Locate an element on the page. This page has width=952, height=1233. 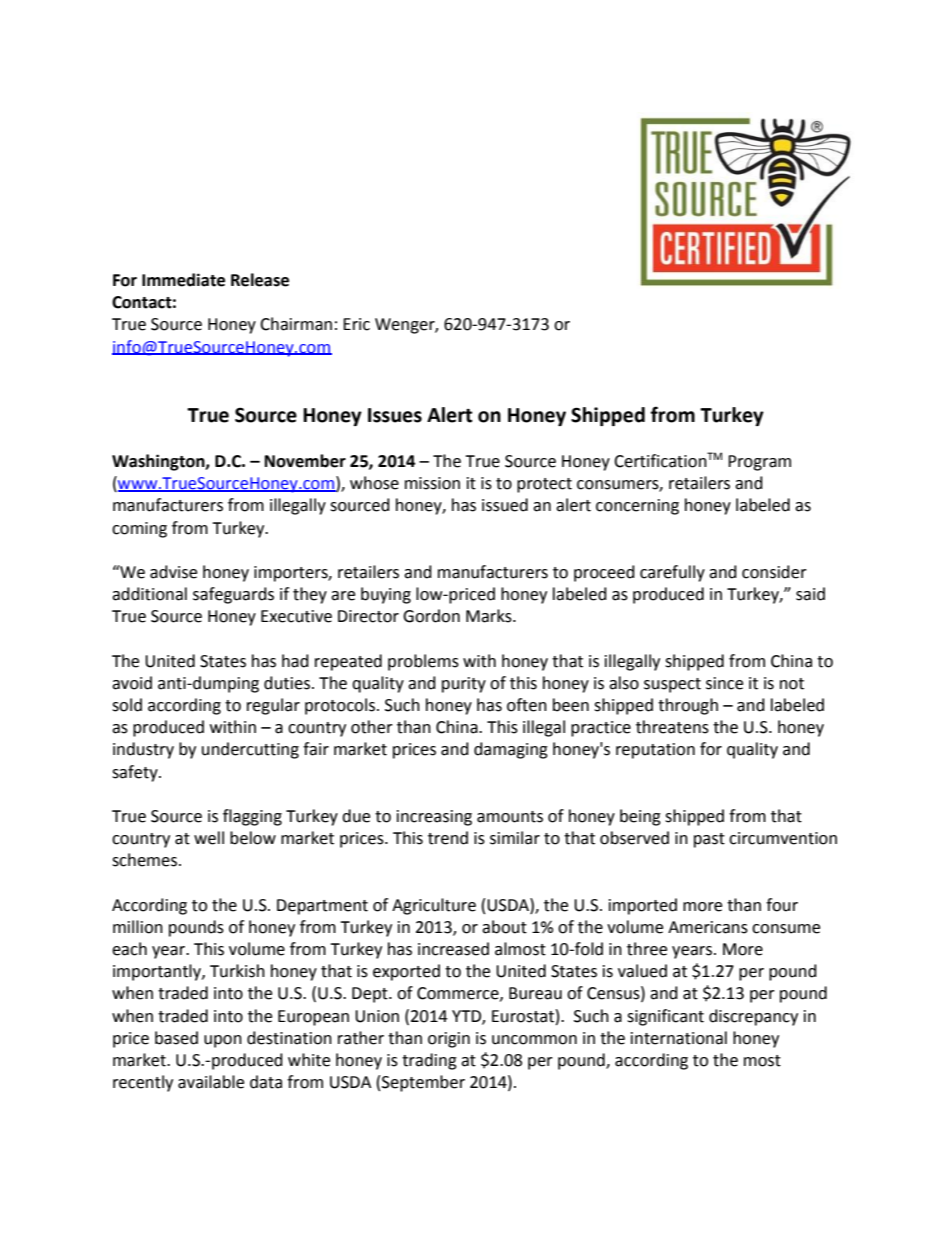
increasing is located at coordinates (434, 818).
